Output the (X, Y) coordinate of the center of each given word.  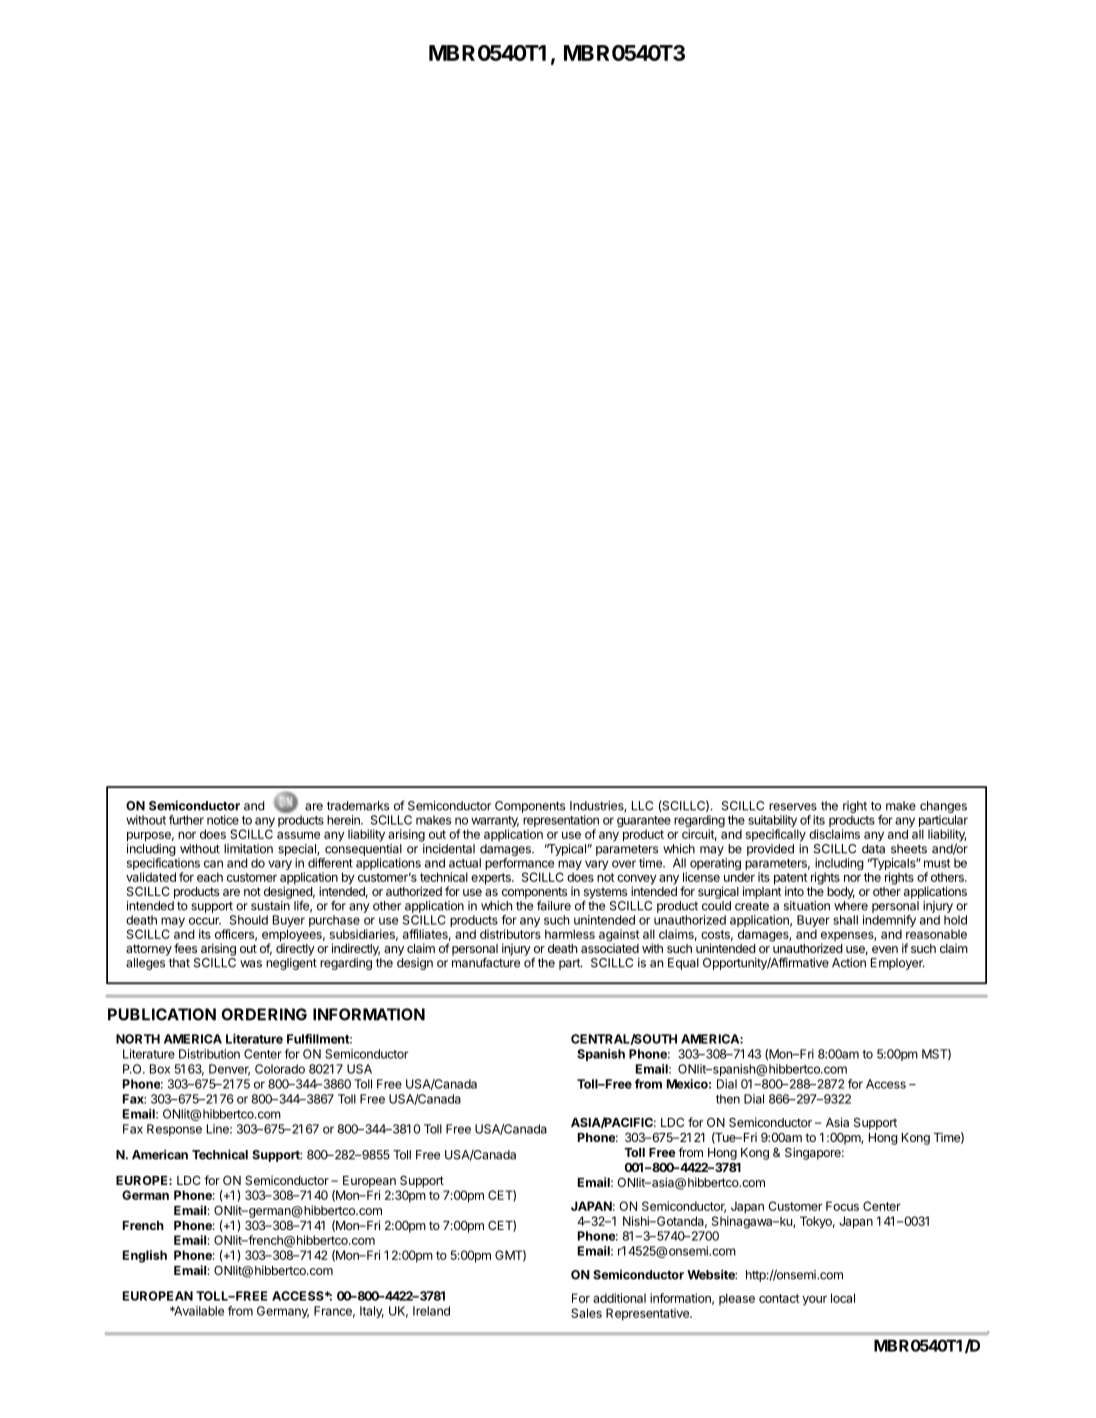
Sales (586, 1313)
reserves (793, 807)
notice (223, 820)
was (251, 964)
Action (849, 963)
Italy (372, 1312)
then (728, 1099)
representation (561, 822)
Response (174, 1130)
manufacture (486, 962)
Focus (842, 1206)
